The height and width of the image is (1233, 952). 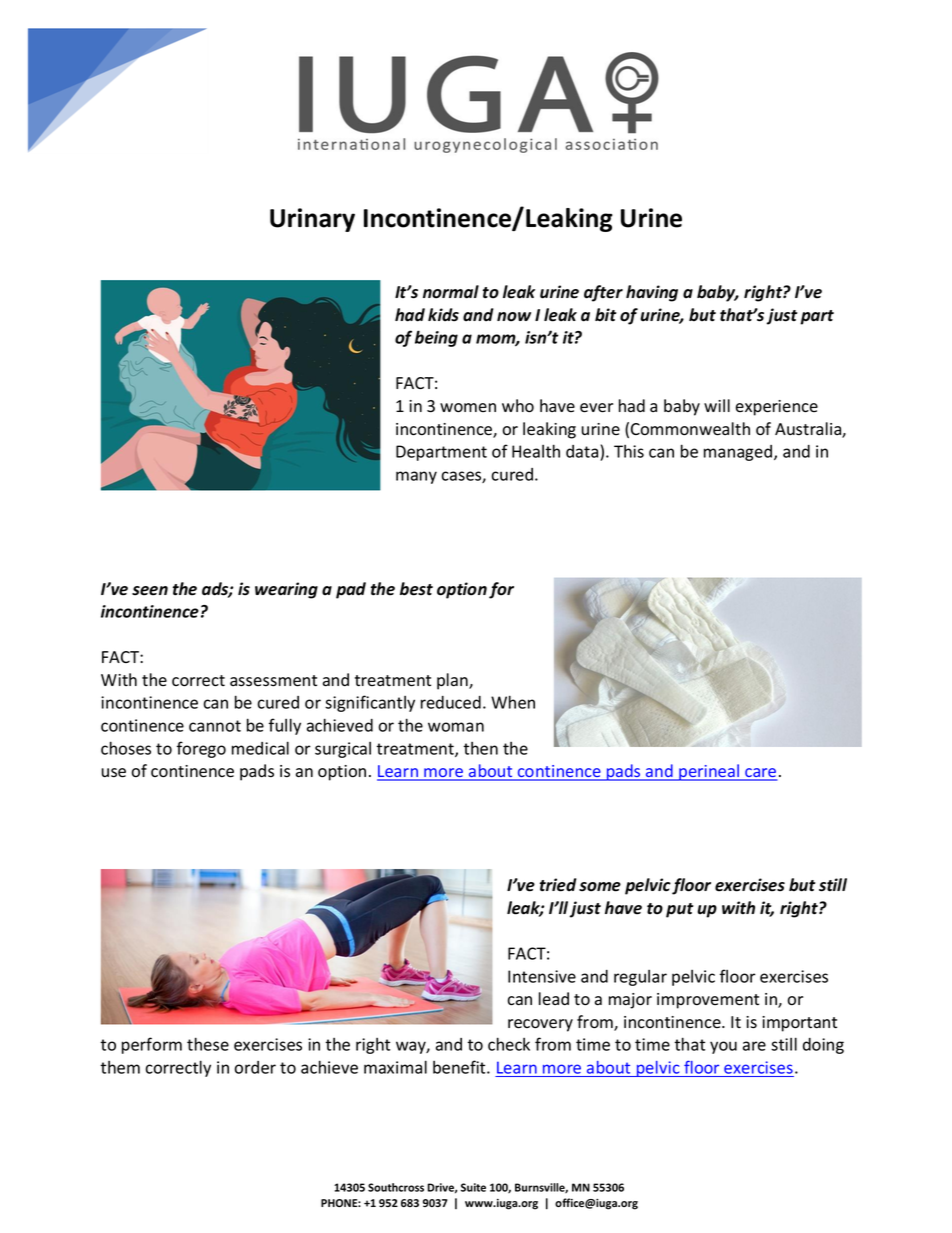 What do you see at coordinates (416, 477) in the image?
I see `many` at bounding box center [416, 477].
